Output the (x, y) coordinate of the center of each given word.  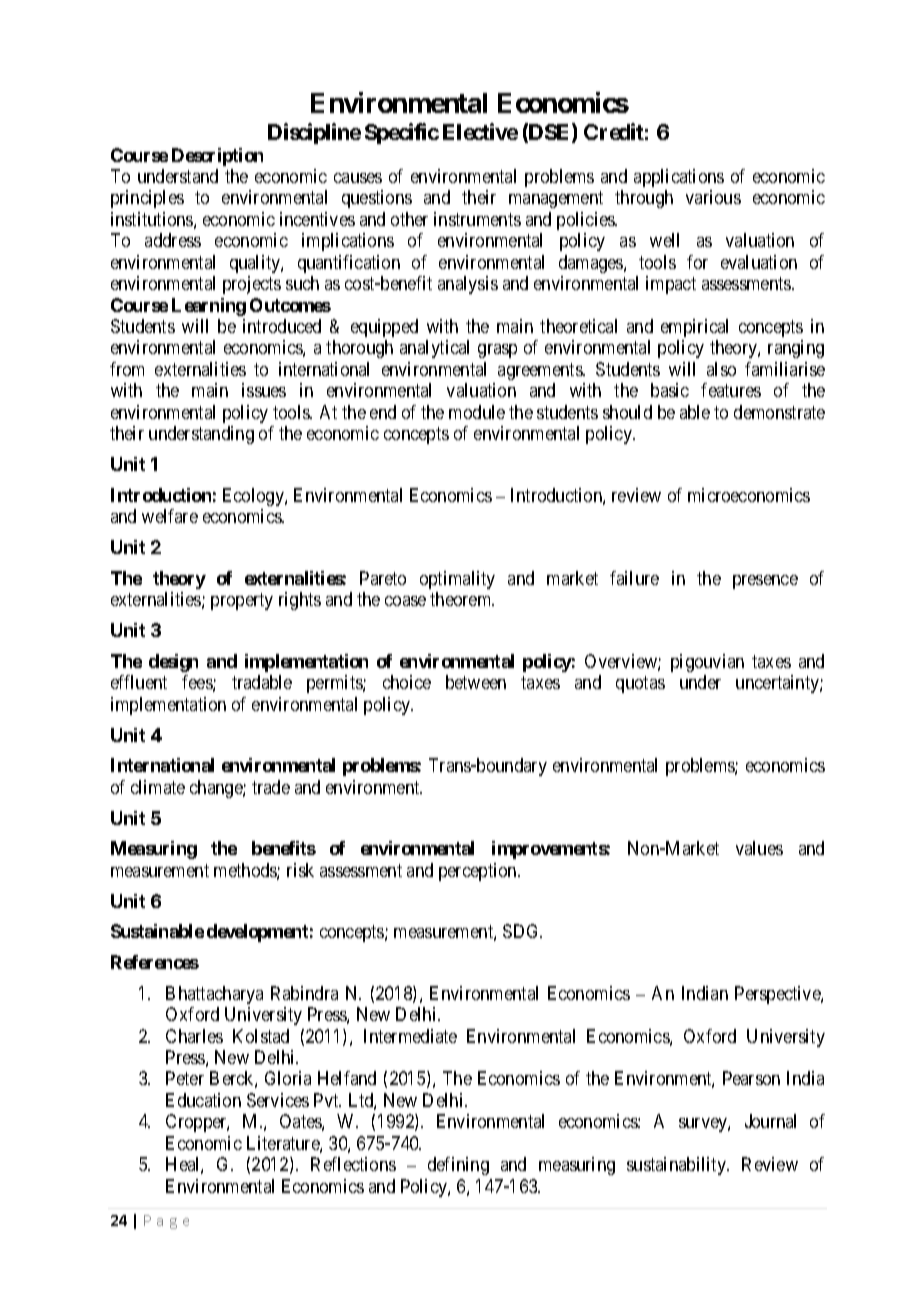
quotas (640, 684)
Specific (402, 133)
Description (217, 157)
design (173, 663)
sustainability (677, 1166)
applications (679, 178)
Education (203, 1100)
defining (458, 1166)
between (476, 682)
